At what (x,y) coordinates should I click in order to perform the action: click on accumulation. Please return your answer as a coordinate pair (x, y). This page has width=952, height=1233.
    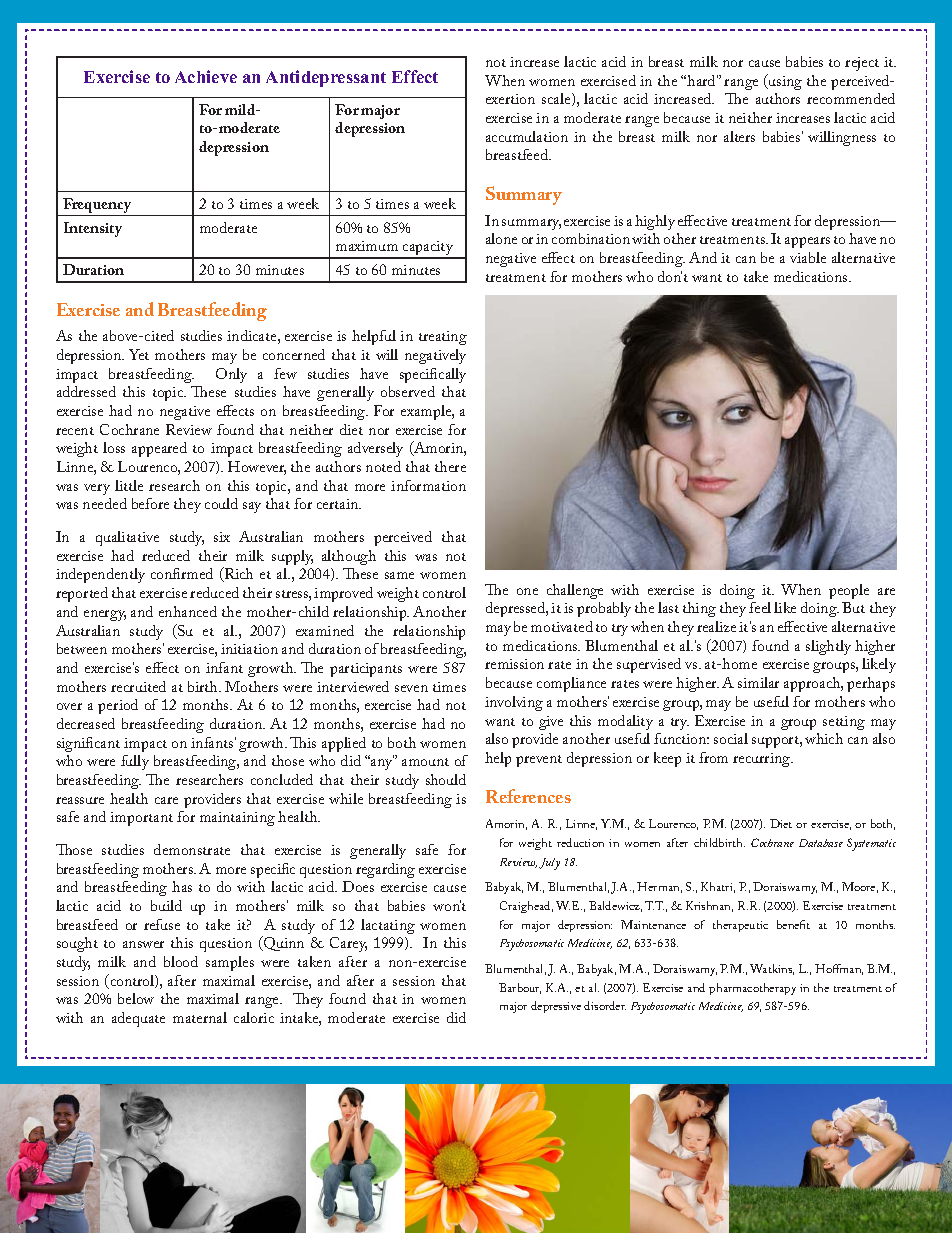
    Looking at the image, I should click on (527, 136).
